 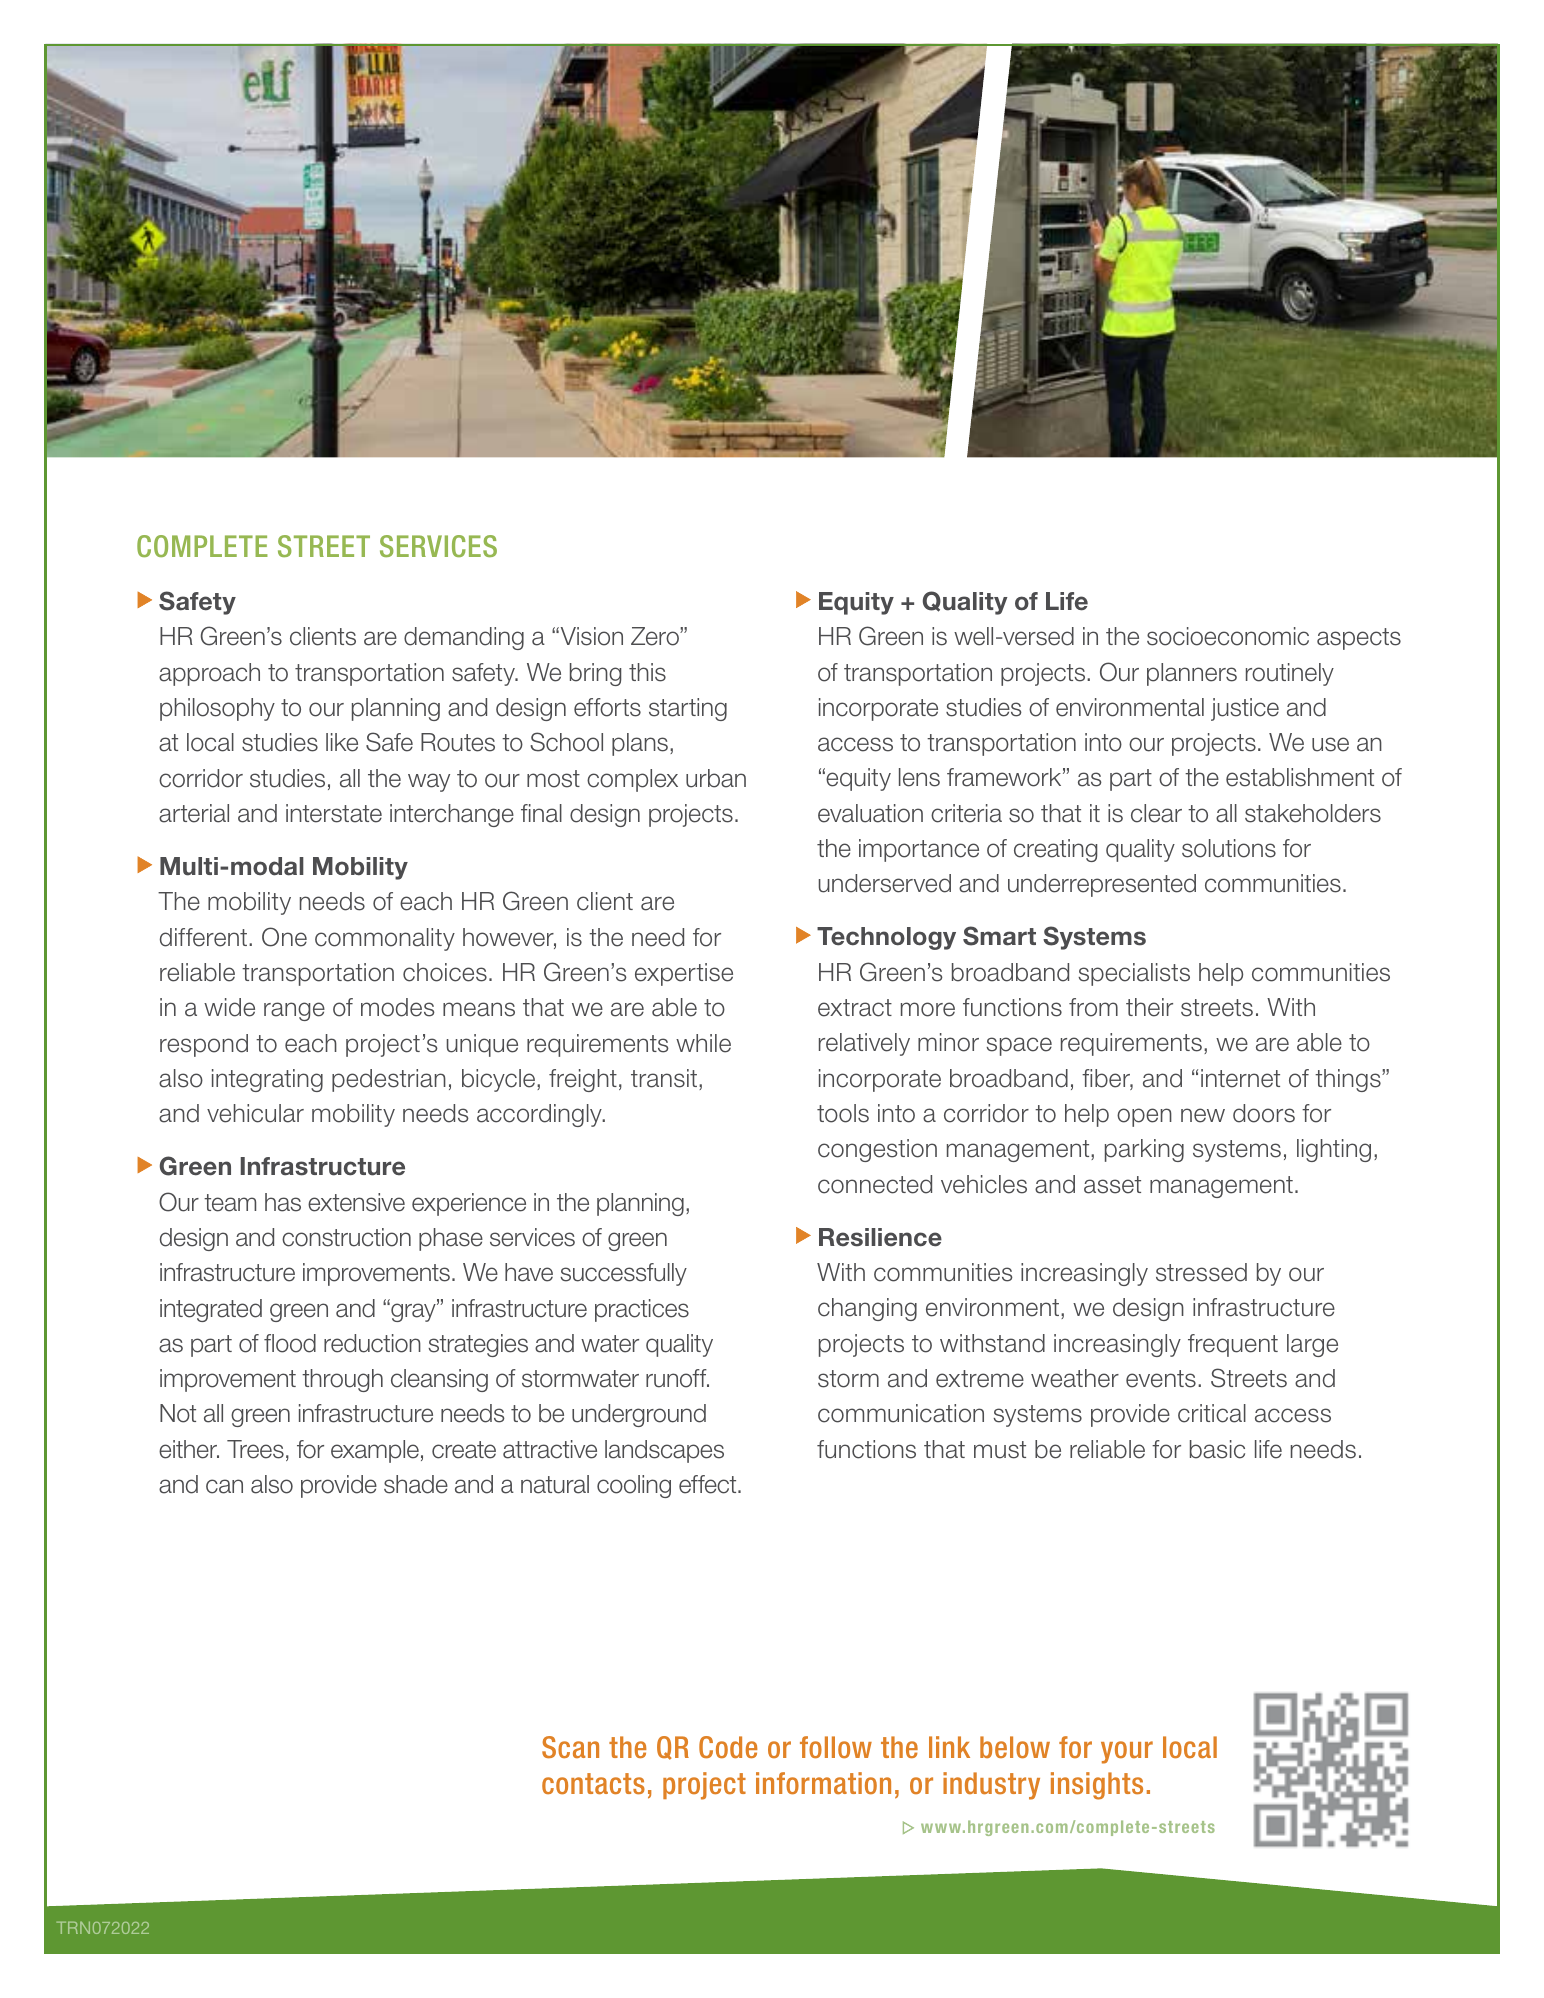 What do you see at coordinates (728, 1747) in the screenshot?
I see `Code` at bounding box center [728, 1747].
